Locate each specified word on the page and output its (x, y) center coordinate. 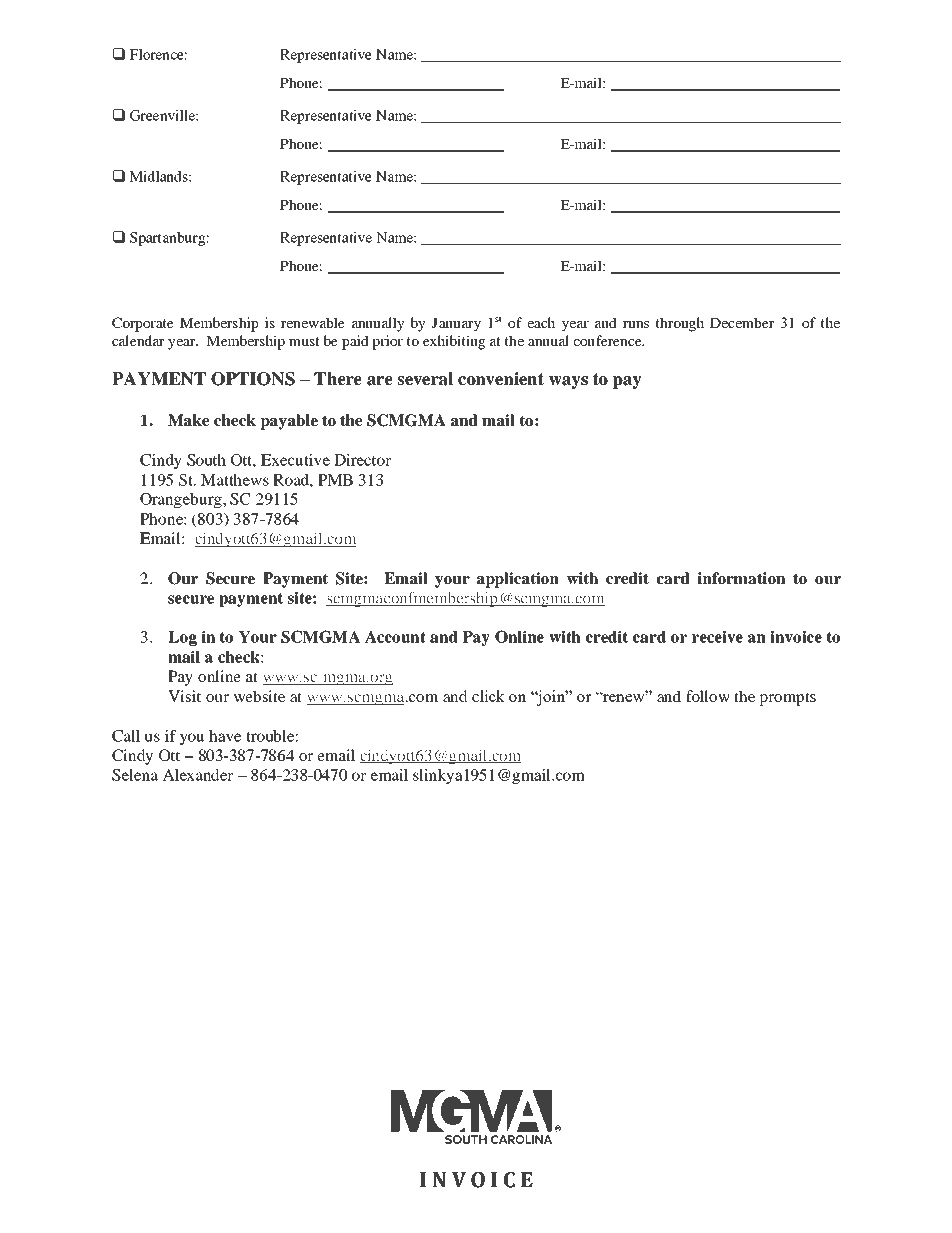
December (742, 322)
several (425, 379)
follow (708, 696)
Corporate (143, 324)
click (488, 696)
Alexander (197, 775)
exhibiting (454, 342)
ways (568, 382)
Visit (184, 696)
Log (182, 638)
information (741, 578)
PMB (335, 480)
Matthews (235, 480)
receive (717, 636)
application (518, 580)
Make (188, 420)
